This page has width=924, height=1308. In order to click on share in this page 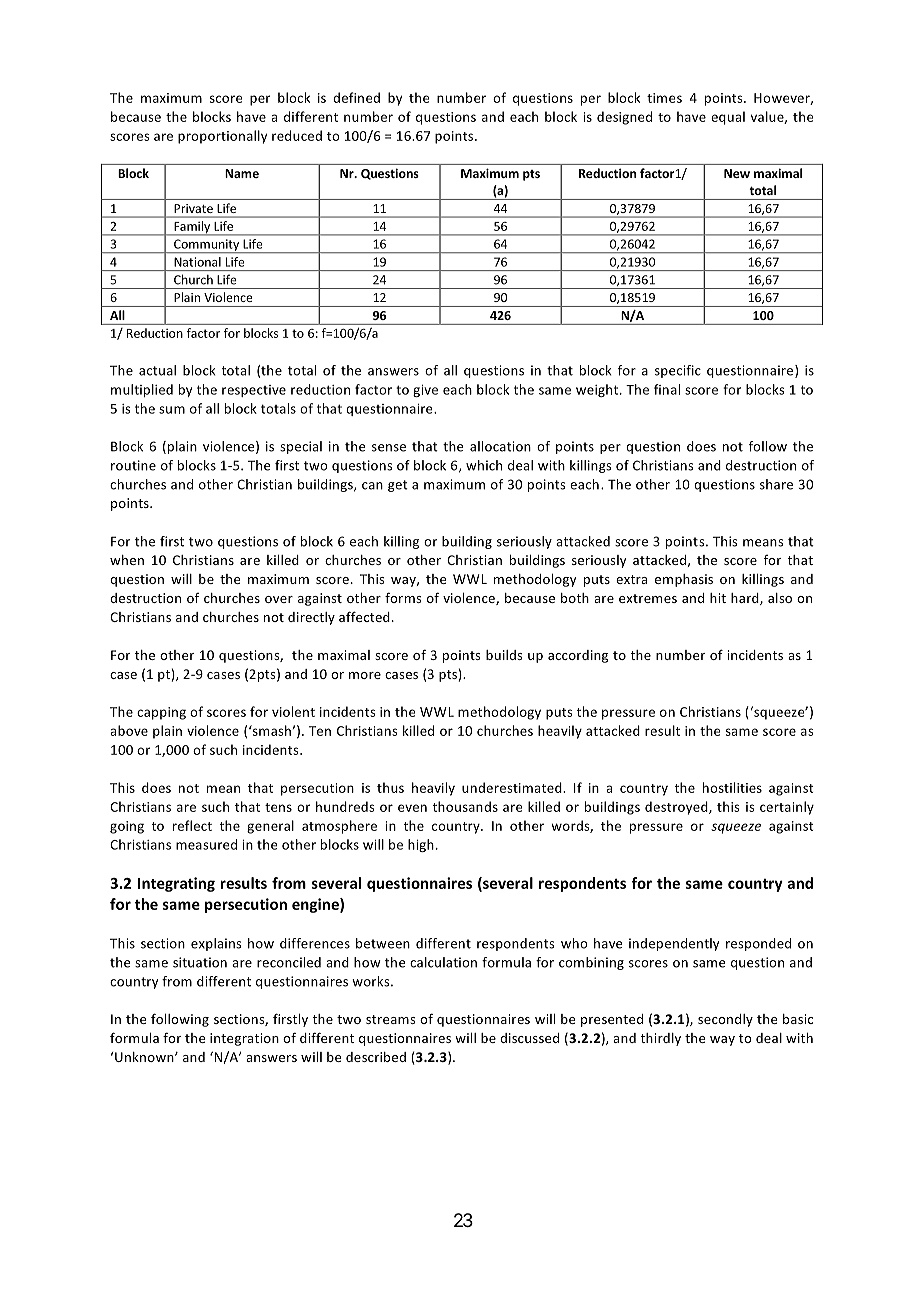, I will do `click(776, 484)`.
